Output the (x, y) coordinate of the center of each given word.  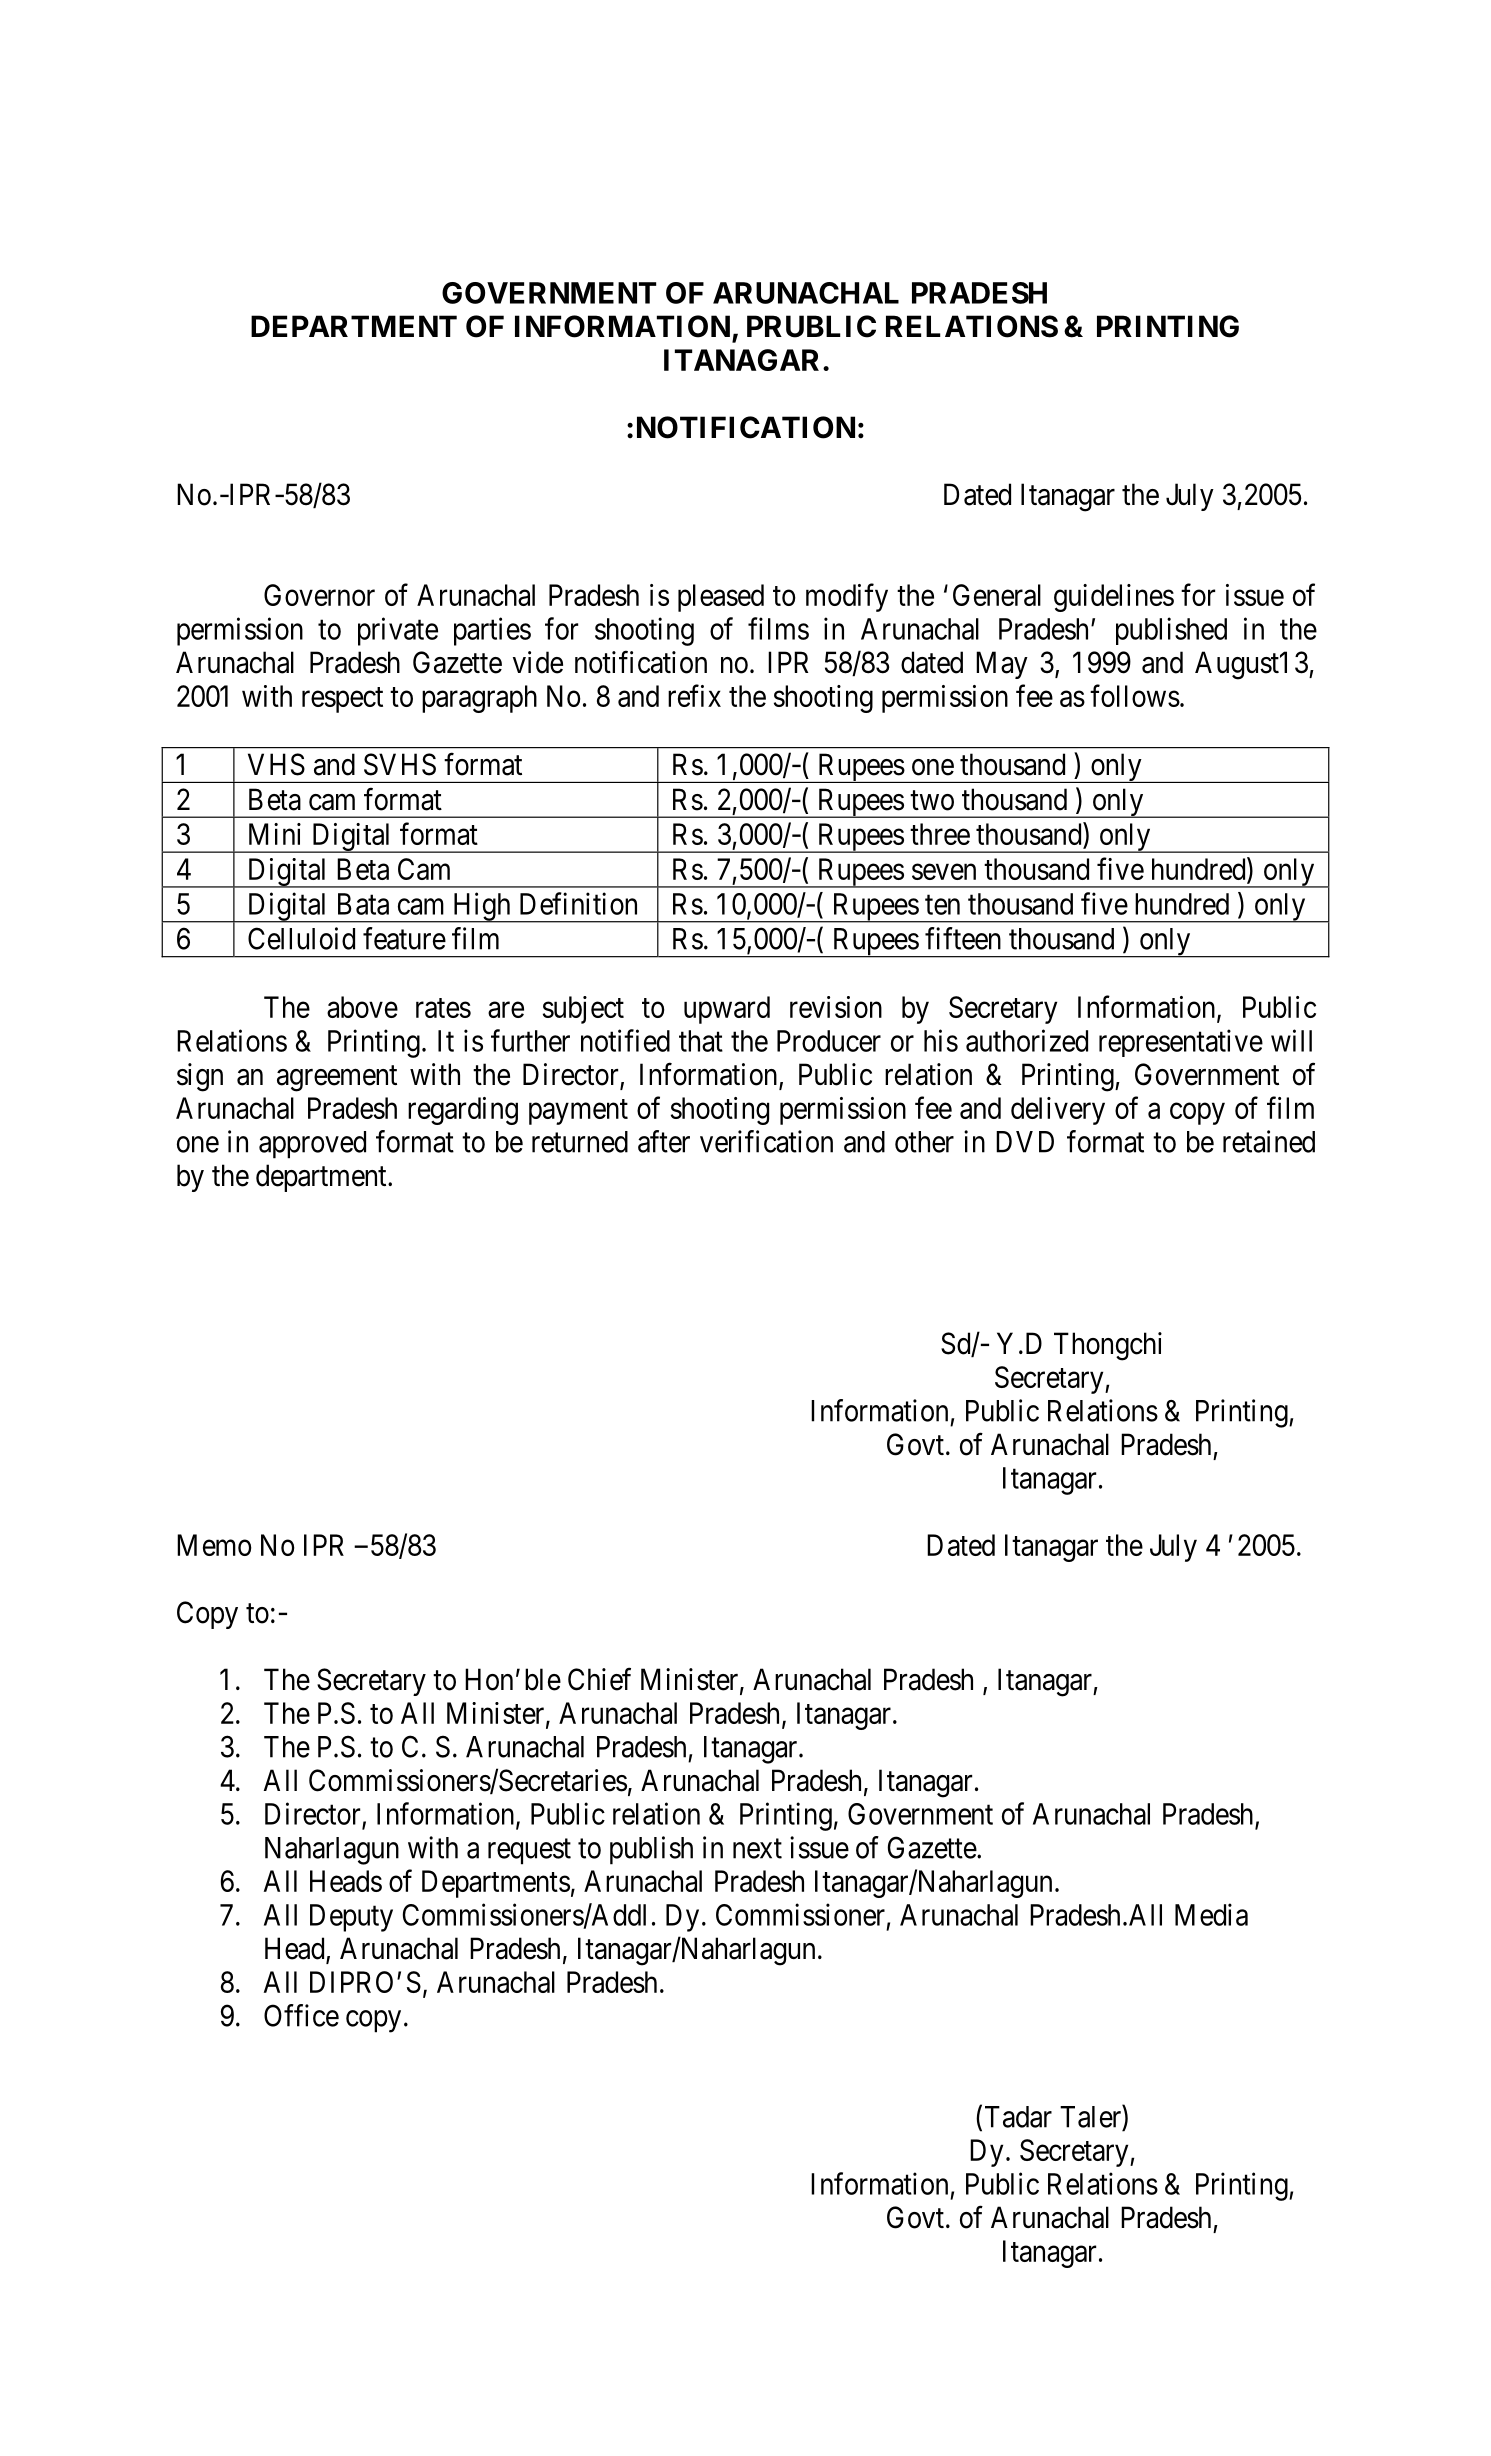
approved (312, 1145)
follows (1135, 695)
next (757, 1849)
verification (766, 1141)
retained (1269, 1141)
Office (301, 2015)
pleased (721, 598)
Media (1211, 1914)
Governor (319, 595)
